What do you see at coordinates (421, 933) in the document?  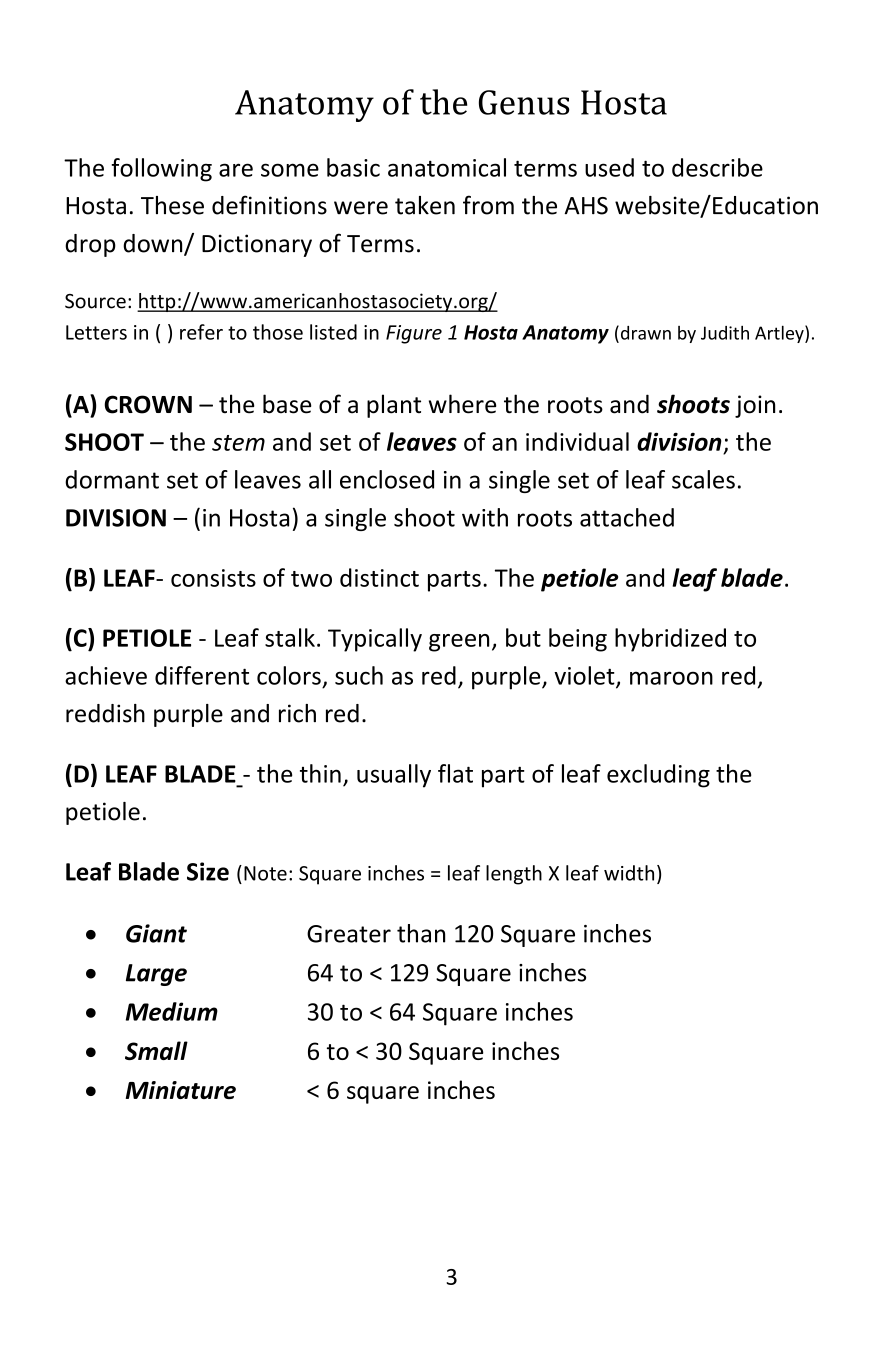 I see `than` at bounding box center [421, 933].
